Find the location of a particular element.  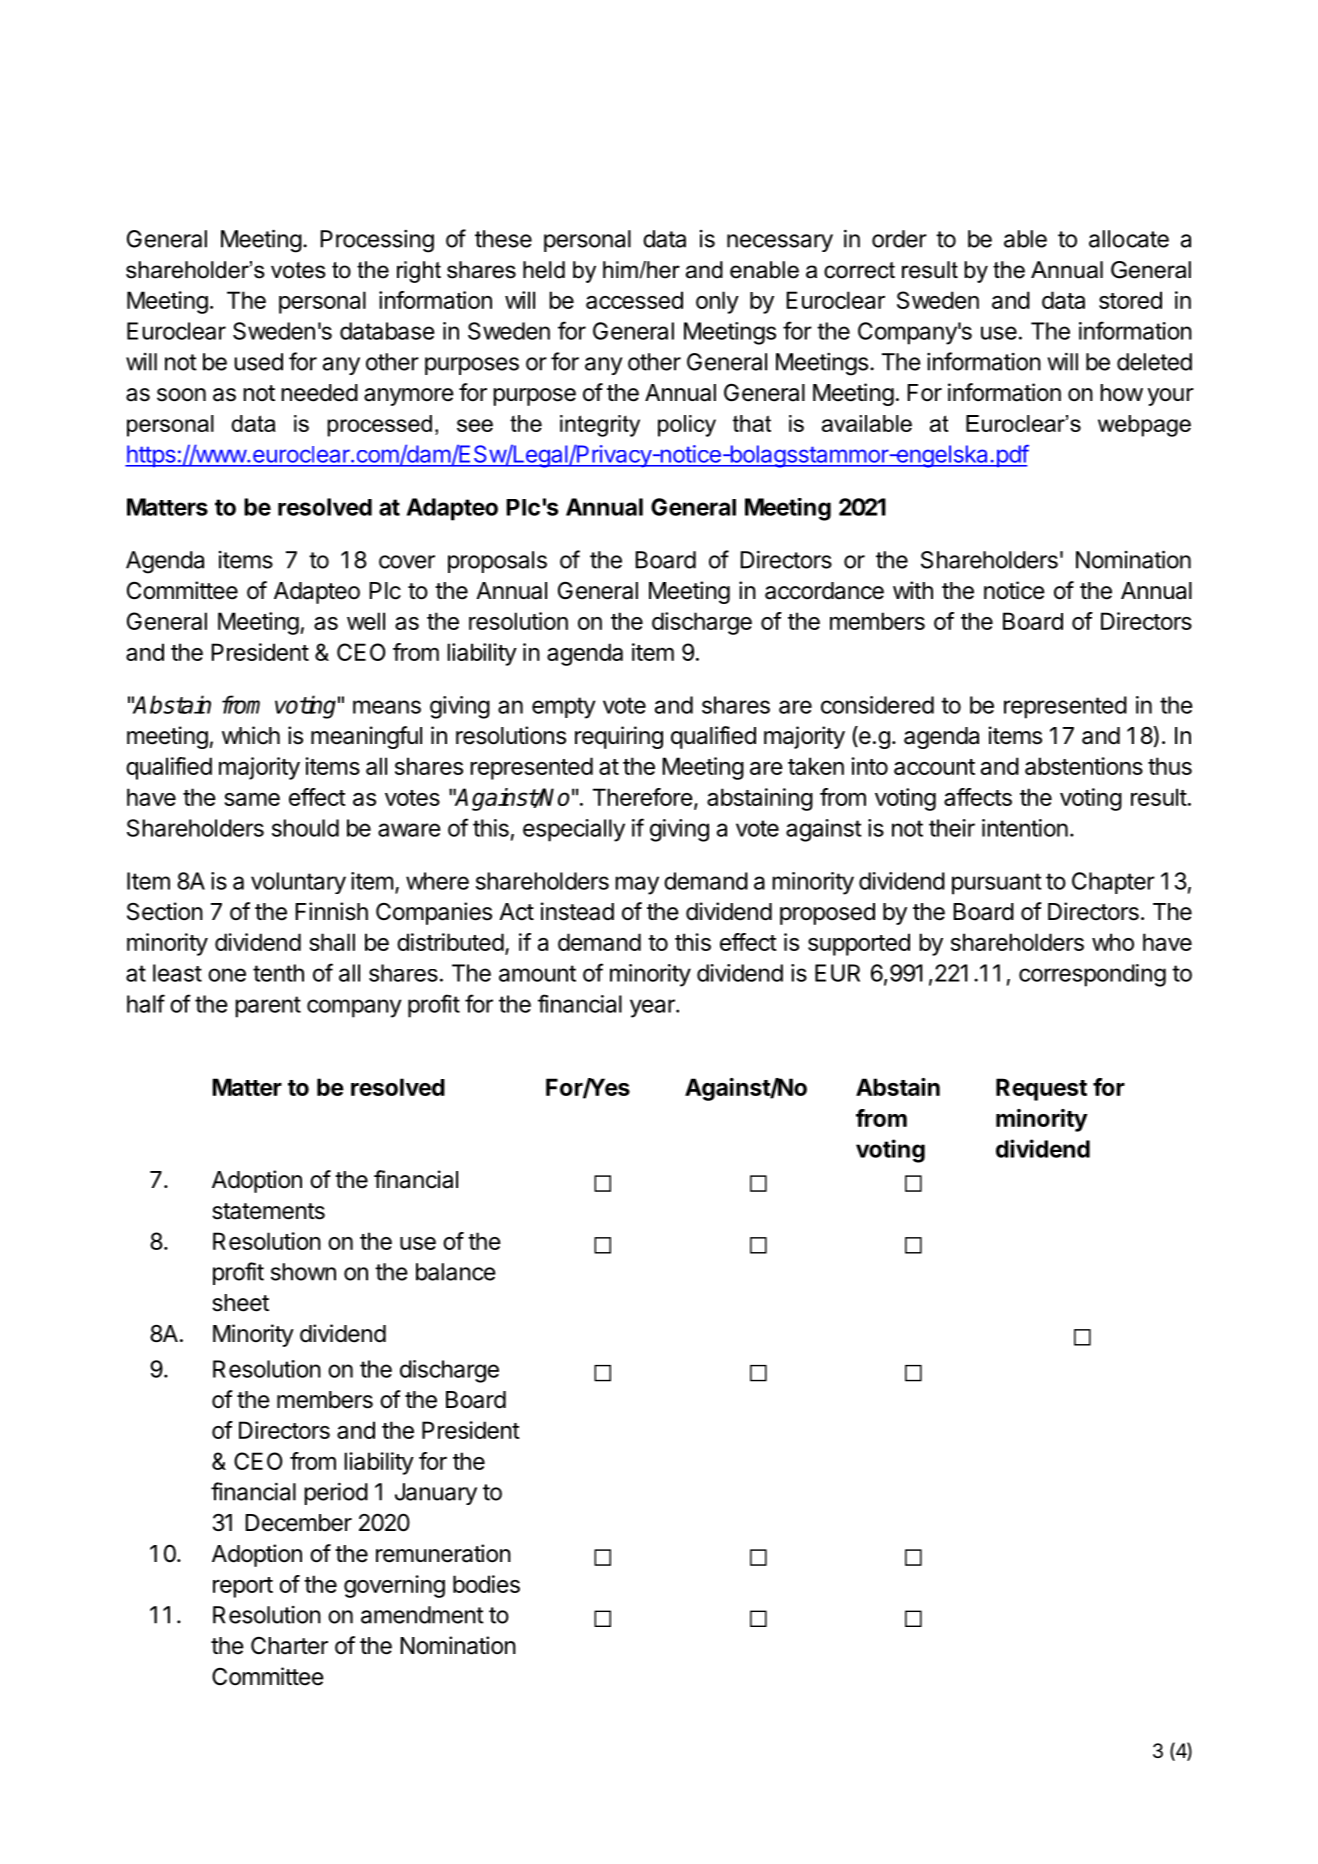

tenth is located at coordinates (278, 973).
